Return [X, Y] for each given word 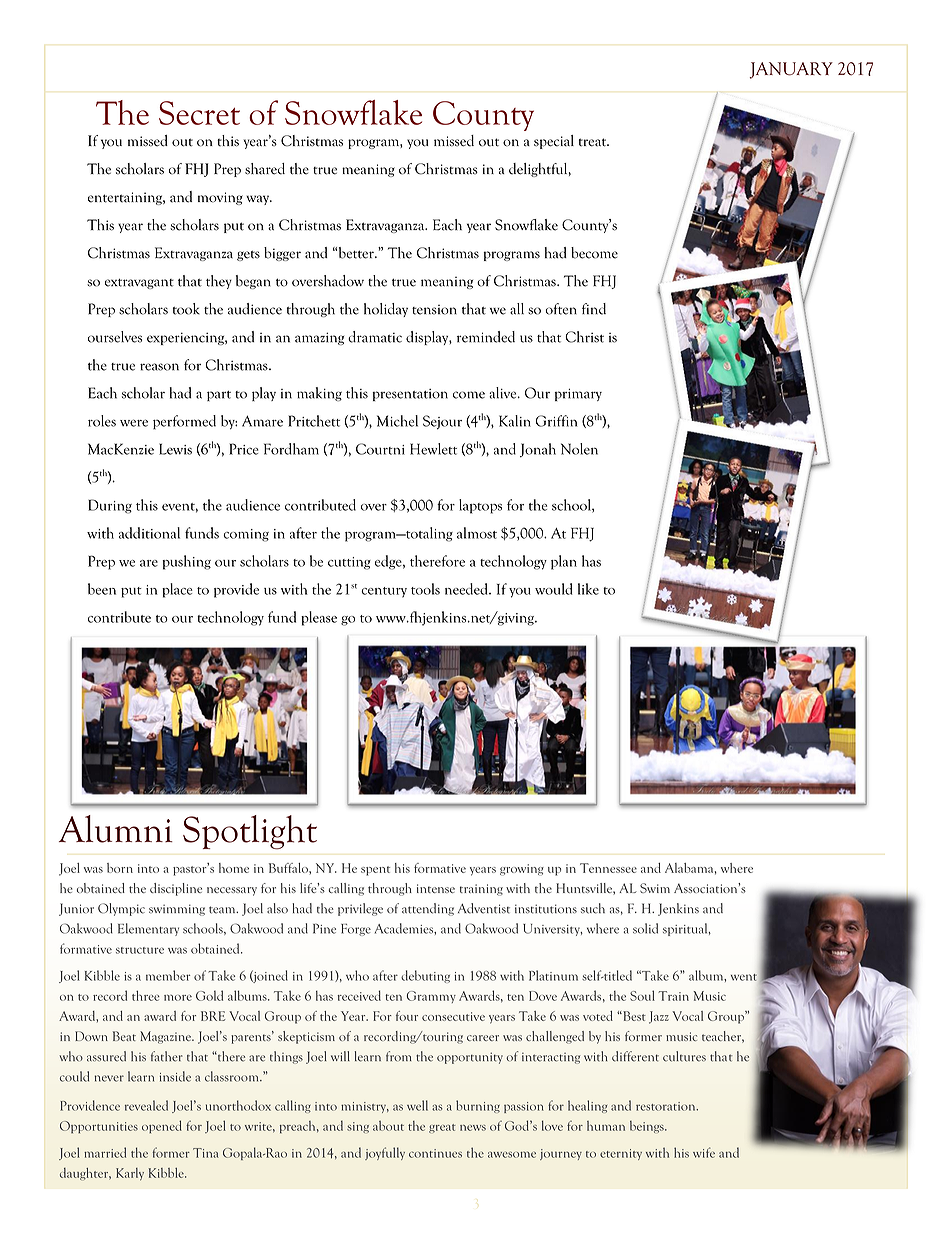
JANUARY [791, 70]
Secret [199, 113]
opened [162, 1126]
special [554, 142]
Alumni [116, 829]
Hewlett [433, 449]
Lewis [175, 449]
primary [578, 394]
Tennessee [608, 868]
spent [375, 871]
